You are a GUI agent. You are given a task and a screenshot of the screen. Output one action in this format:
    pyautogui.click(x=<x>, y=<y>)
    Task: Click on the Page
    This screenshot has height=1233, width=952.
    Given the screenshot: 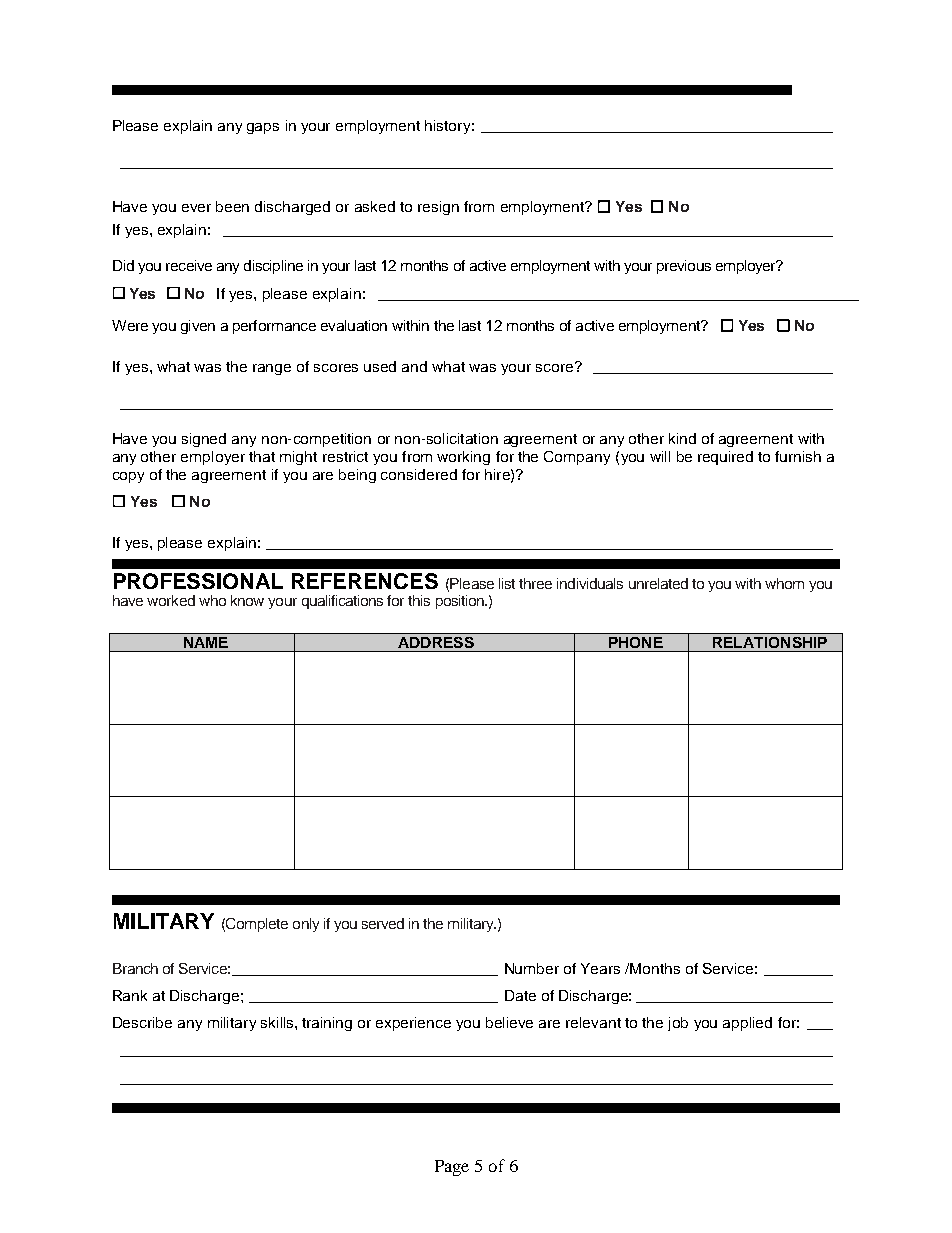 What is the action you would take?
    pyautogui.click(x=452, y=1168)
